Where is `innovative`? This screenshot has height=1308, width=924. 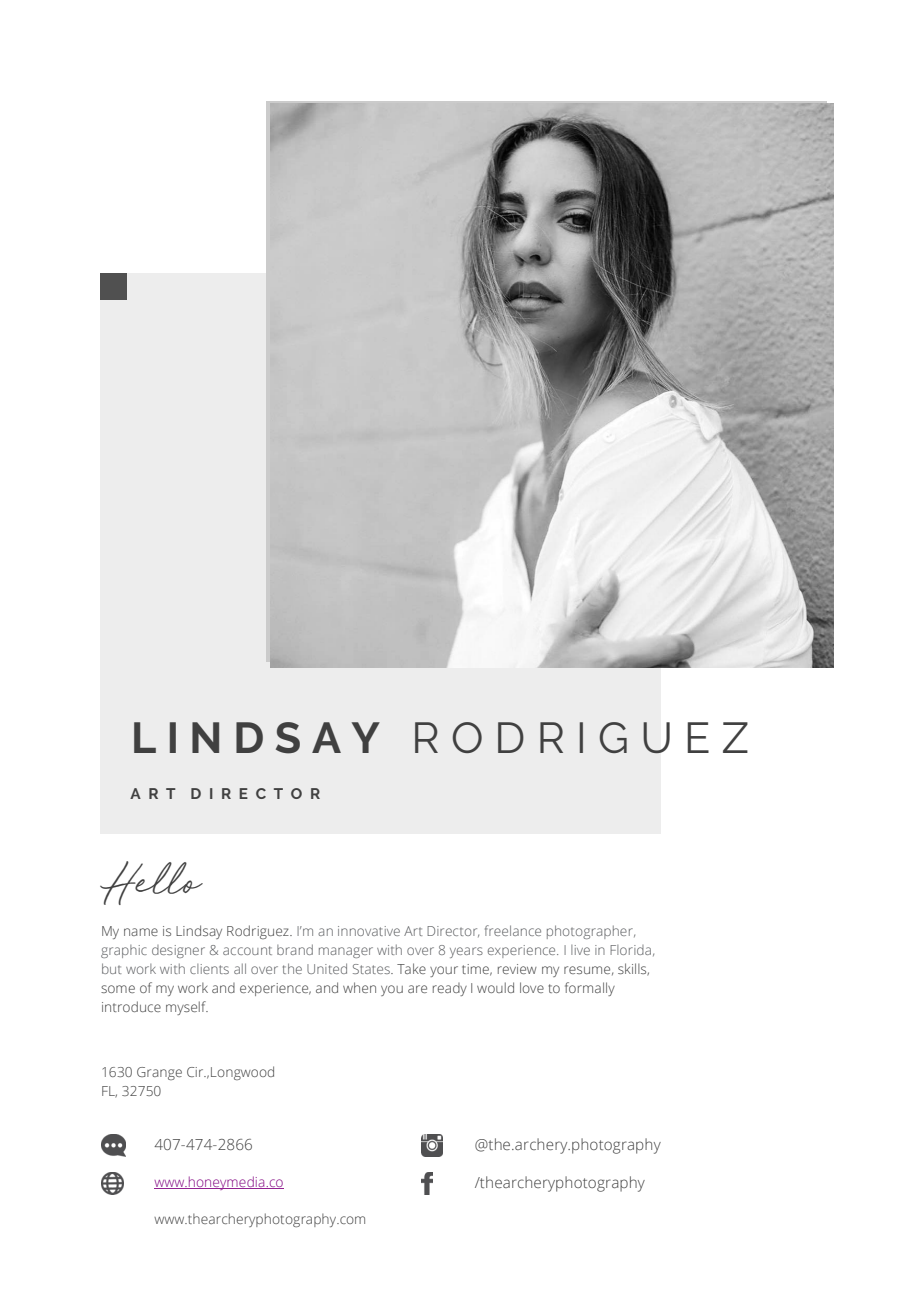 innovative is located at coordinates (369, 931).
